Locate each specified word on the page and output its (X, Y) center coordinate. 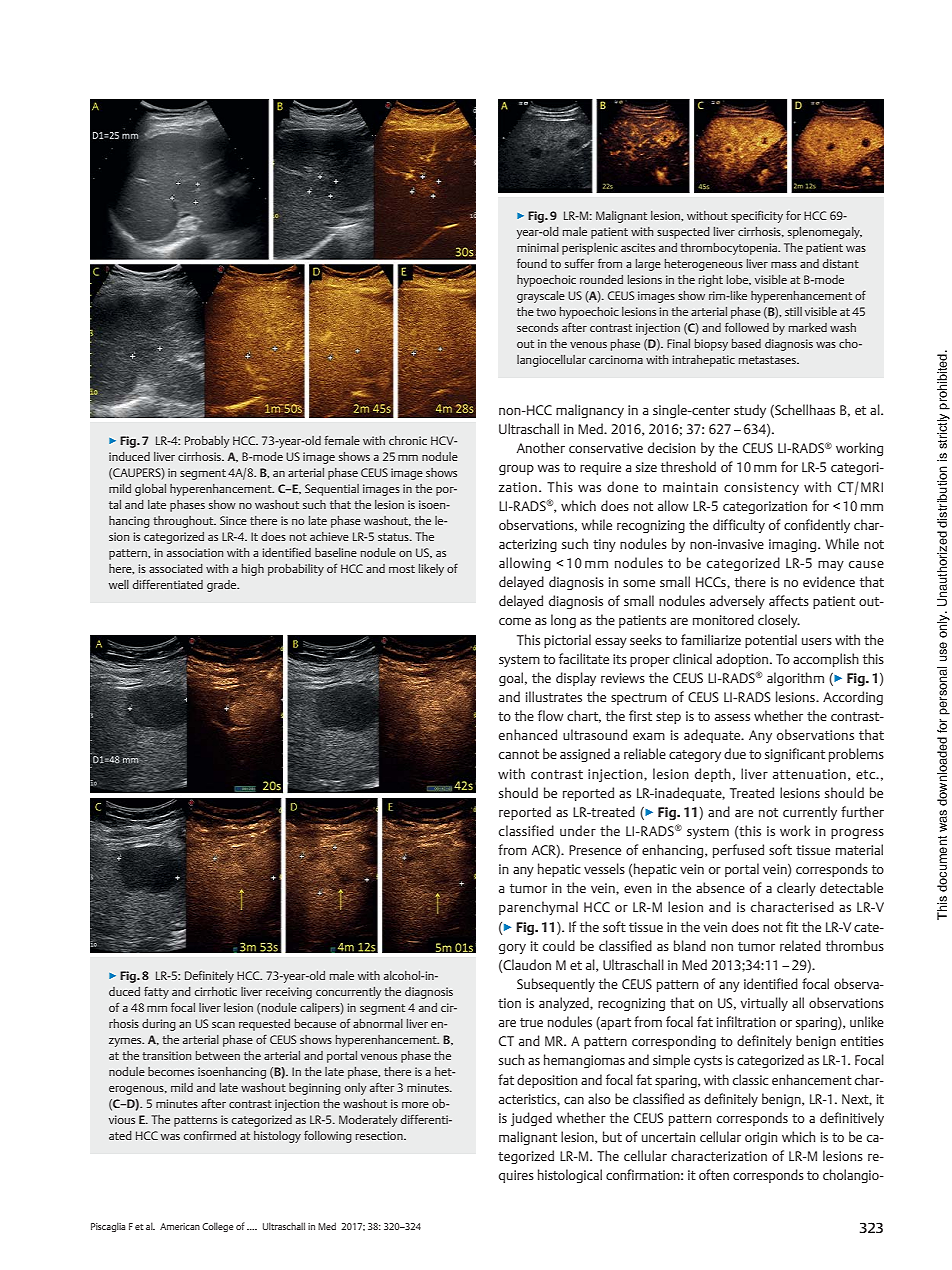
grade (223, 586)
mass (784, 265)
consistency (761, 488)
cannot (519, 754)
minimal (538, 247)
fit (792, 926)
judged (531, 1119)
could (559, 945)
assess (732, 717)
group (516, 470)
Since (233, 520)
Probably (207, 442)
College (217, 1227)
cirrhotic (216, 991)
